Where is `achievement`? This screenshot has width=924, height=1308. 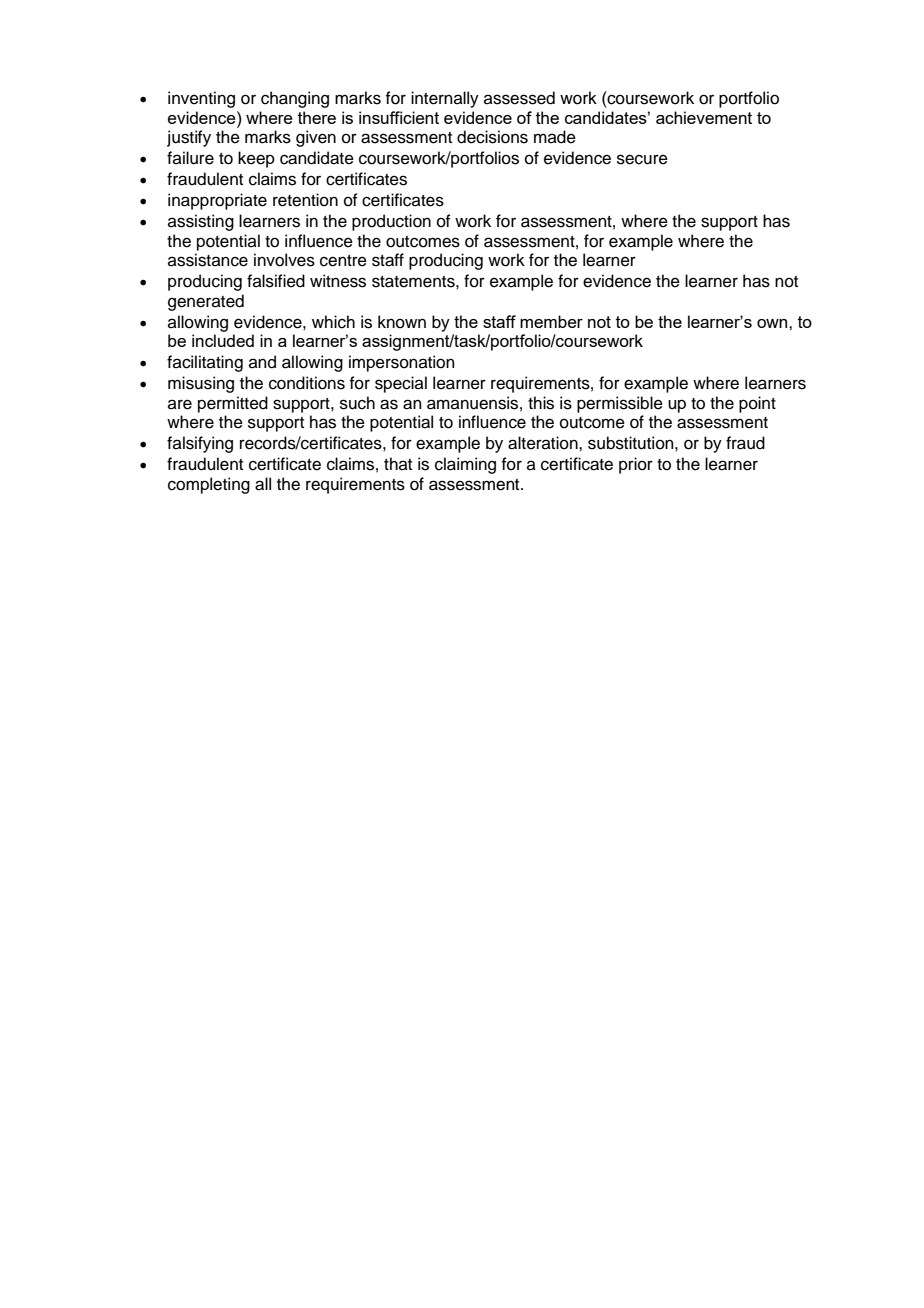
achievement is located at coordinates (704, 117).
